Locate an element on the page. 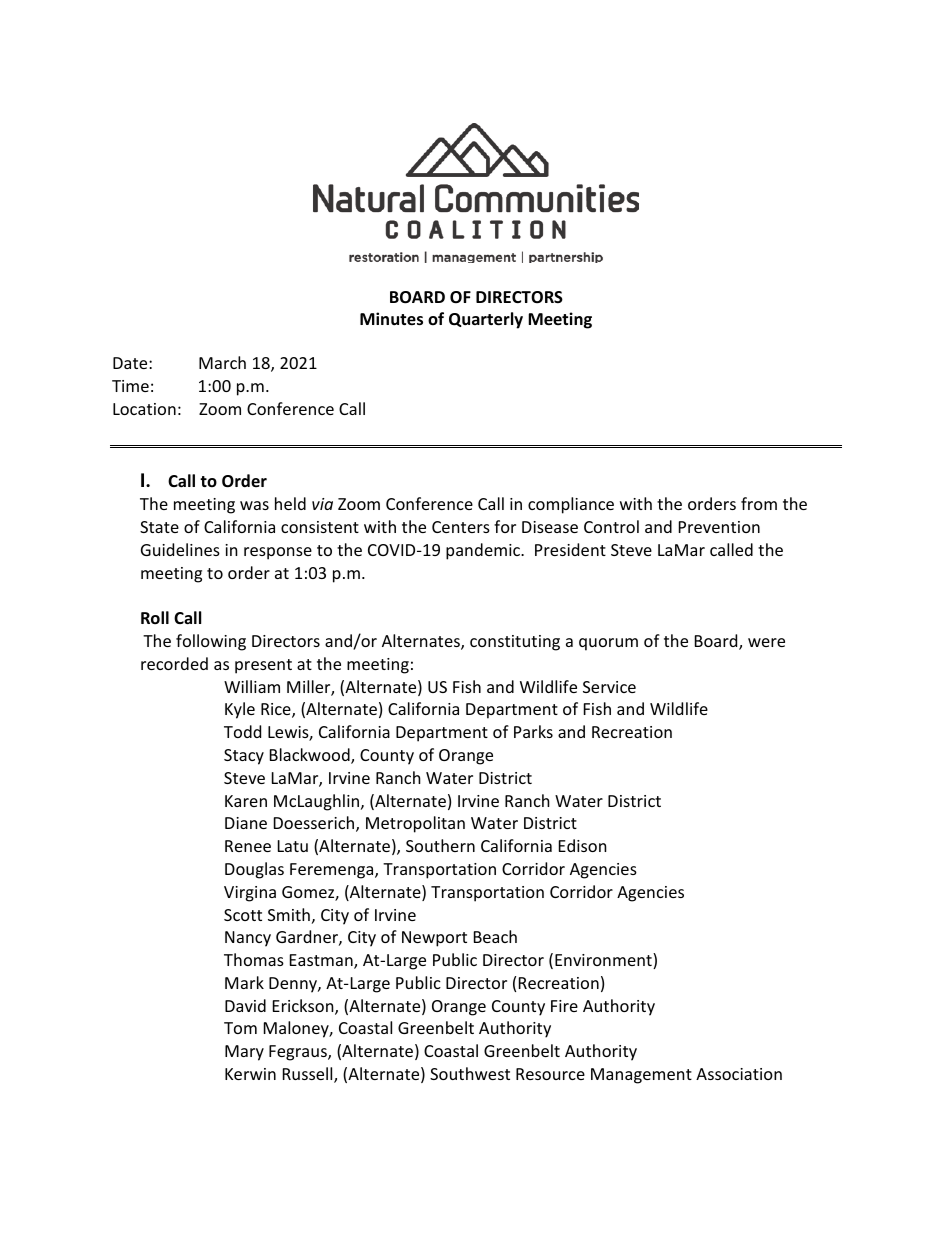 Image resolution: width=952 pixels, height=1233 pixels. from is located at coordinates (759, 503).
